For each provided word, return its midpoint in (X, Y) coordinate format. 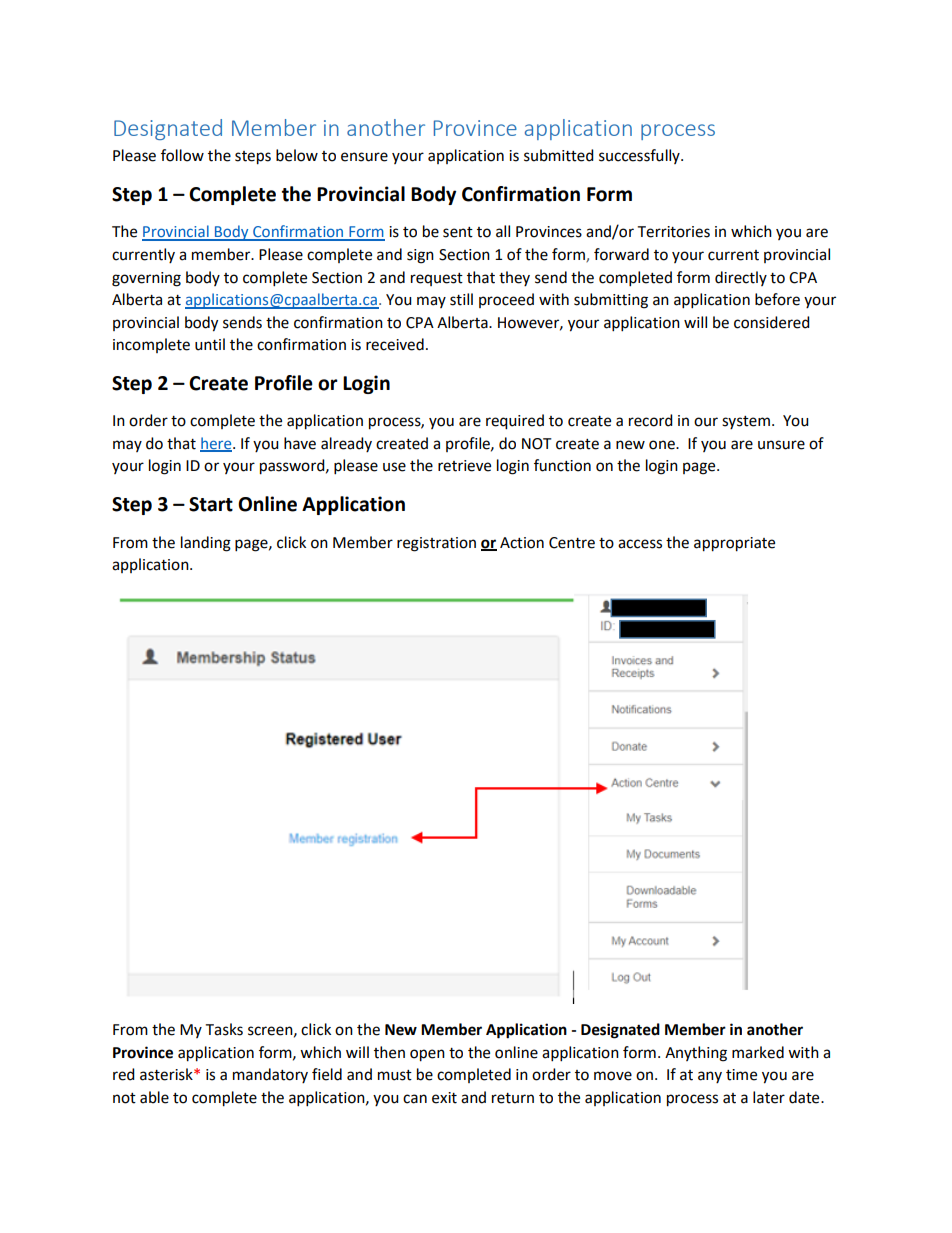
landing (206, 544)
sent (458, 232)
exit (444, 1098)
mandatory (270, 1075)
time (741, 1075)
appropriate (734, 544)
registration (436, 544)
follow (182, 155)
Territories (673, 232)
